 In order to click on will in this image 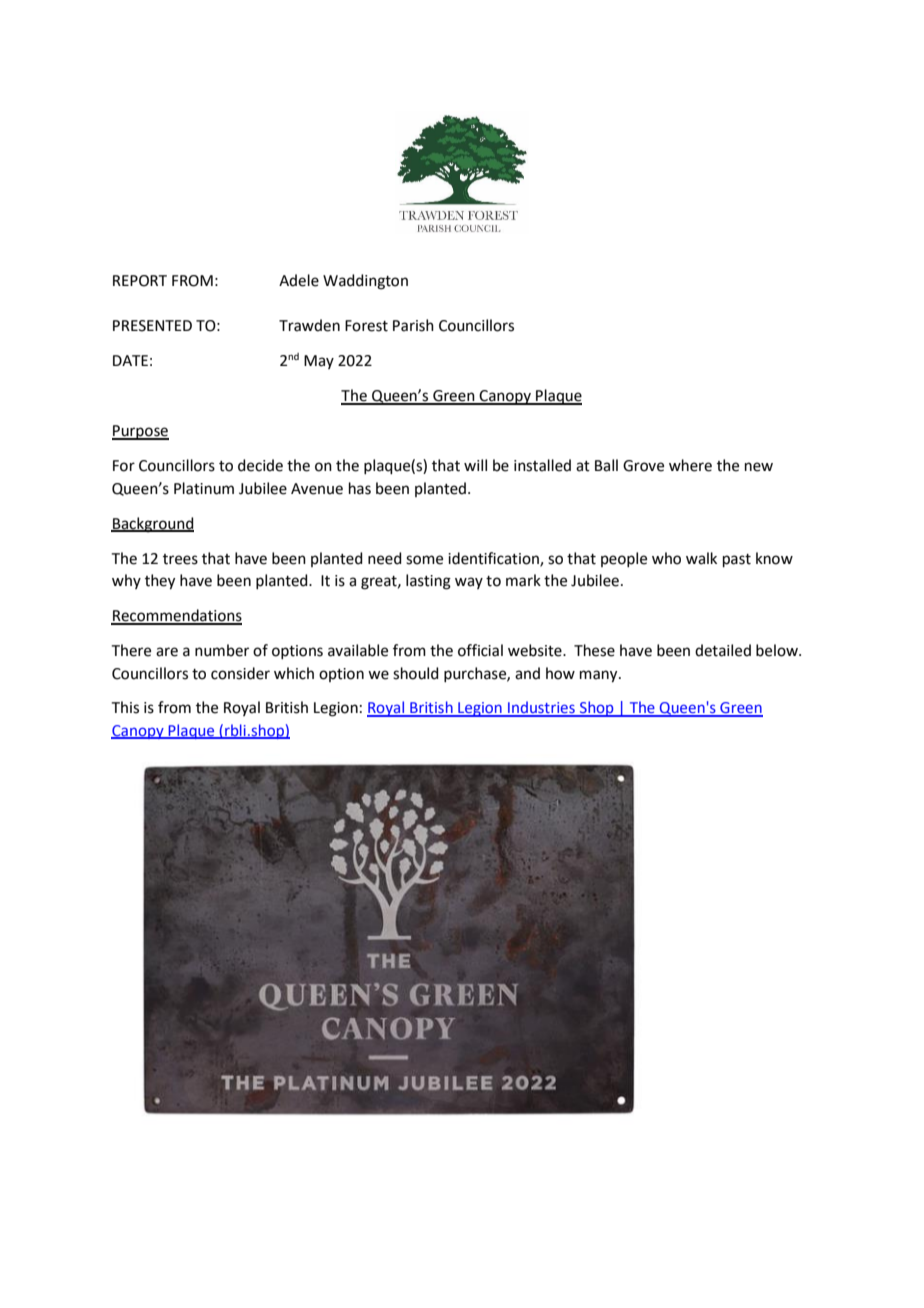, I will do `click(475, 465)`.
